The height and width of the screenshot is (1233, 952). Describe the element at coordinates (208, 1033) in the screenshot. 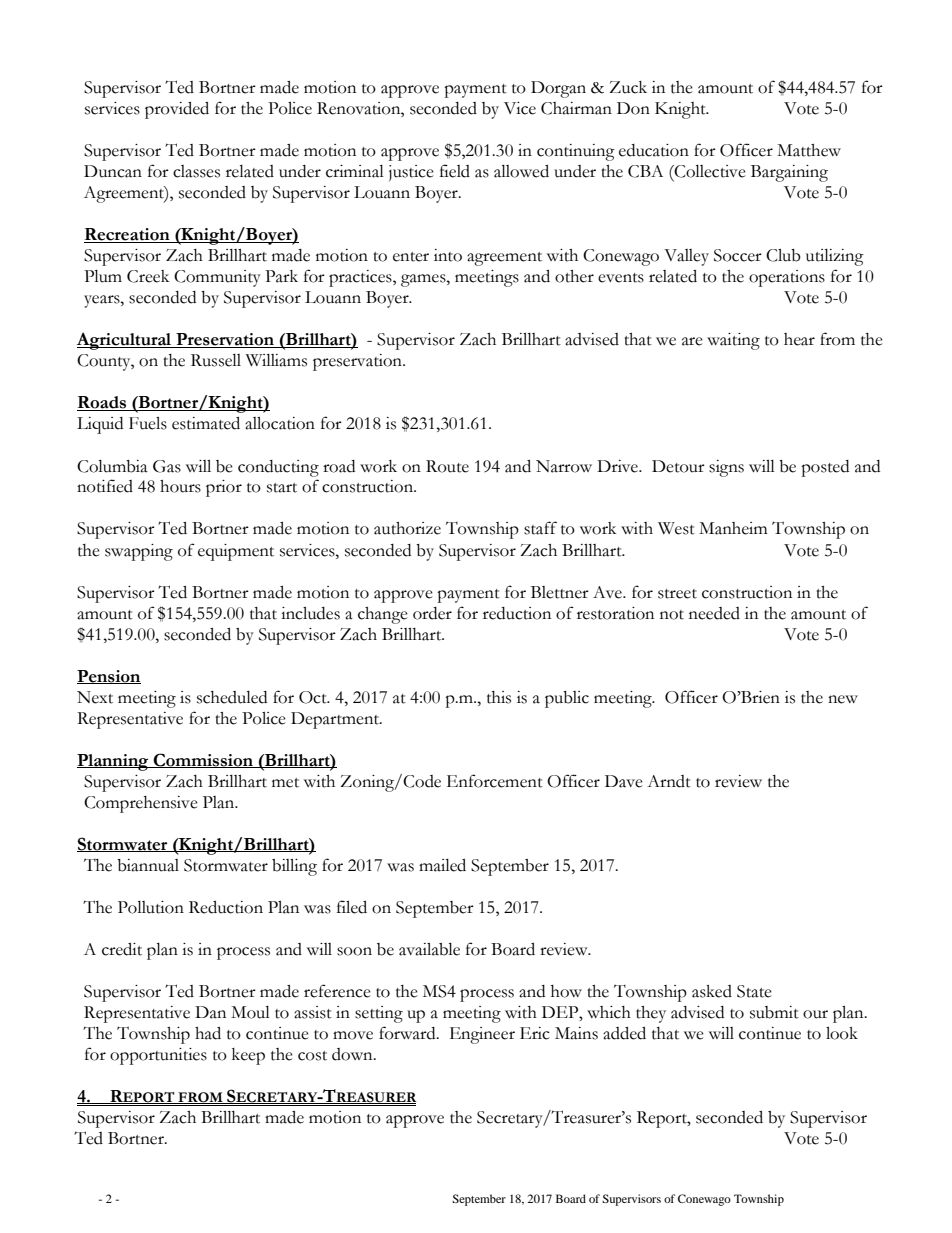

I see `had` at that location.
